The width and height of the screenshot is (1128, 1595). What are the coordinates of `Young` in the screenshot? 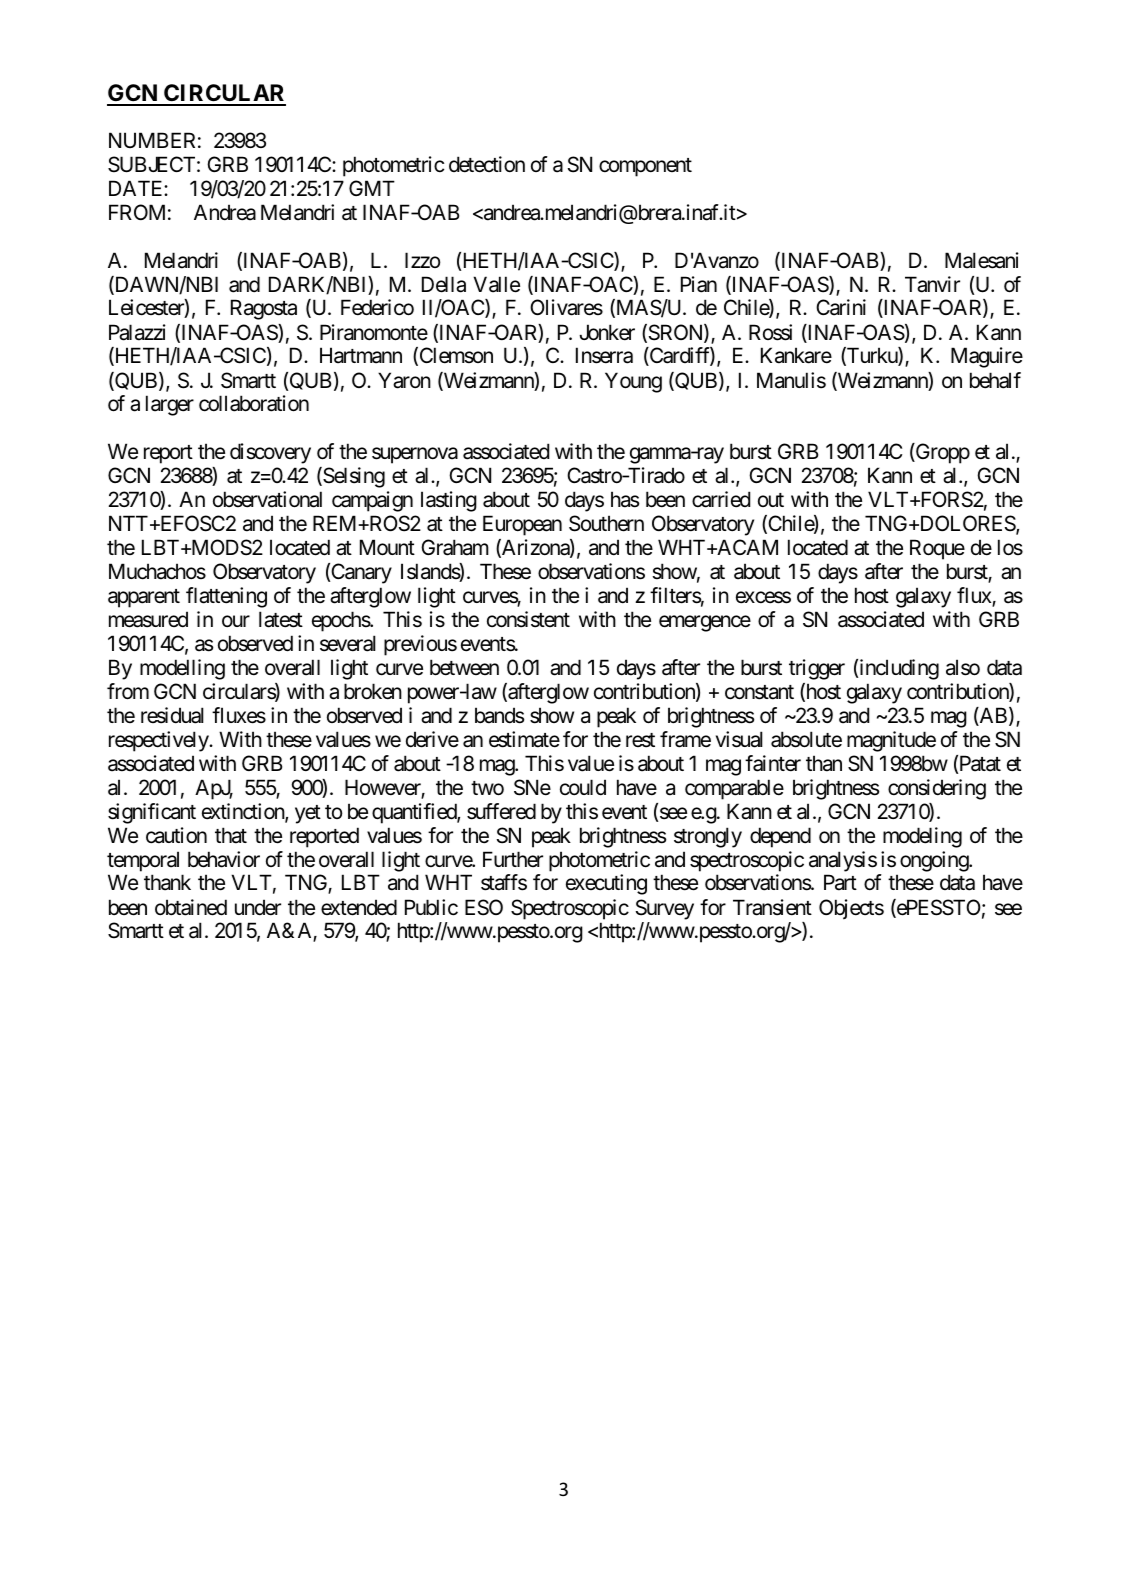 It's located at (633, 382).
